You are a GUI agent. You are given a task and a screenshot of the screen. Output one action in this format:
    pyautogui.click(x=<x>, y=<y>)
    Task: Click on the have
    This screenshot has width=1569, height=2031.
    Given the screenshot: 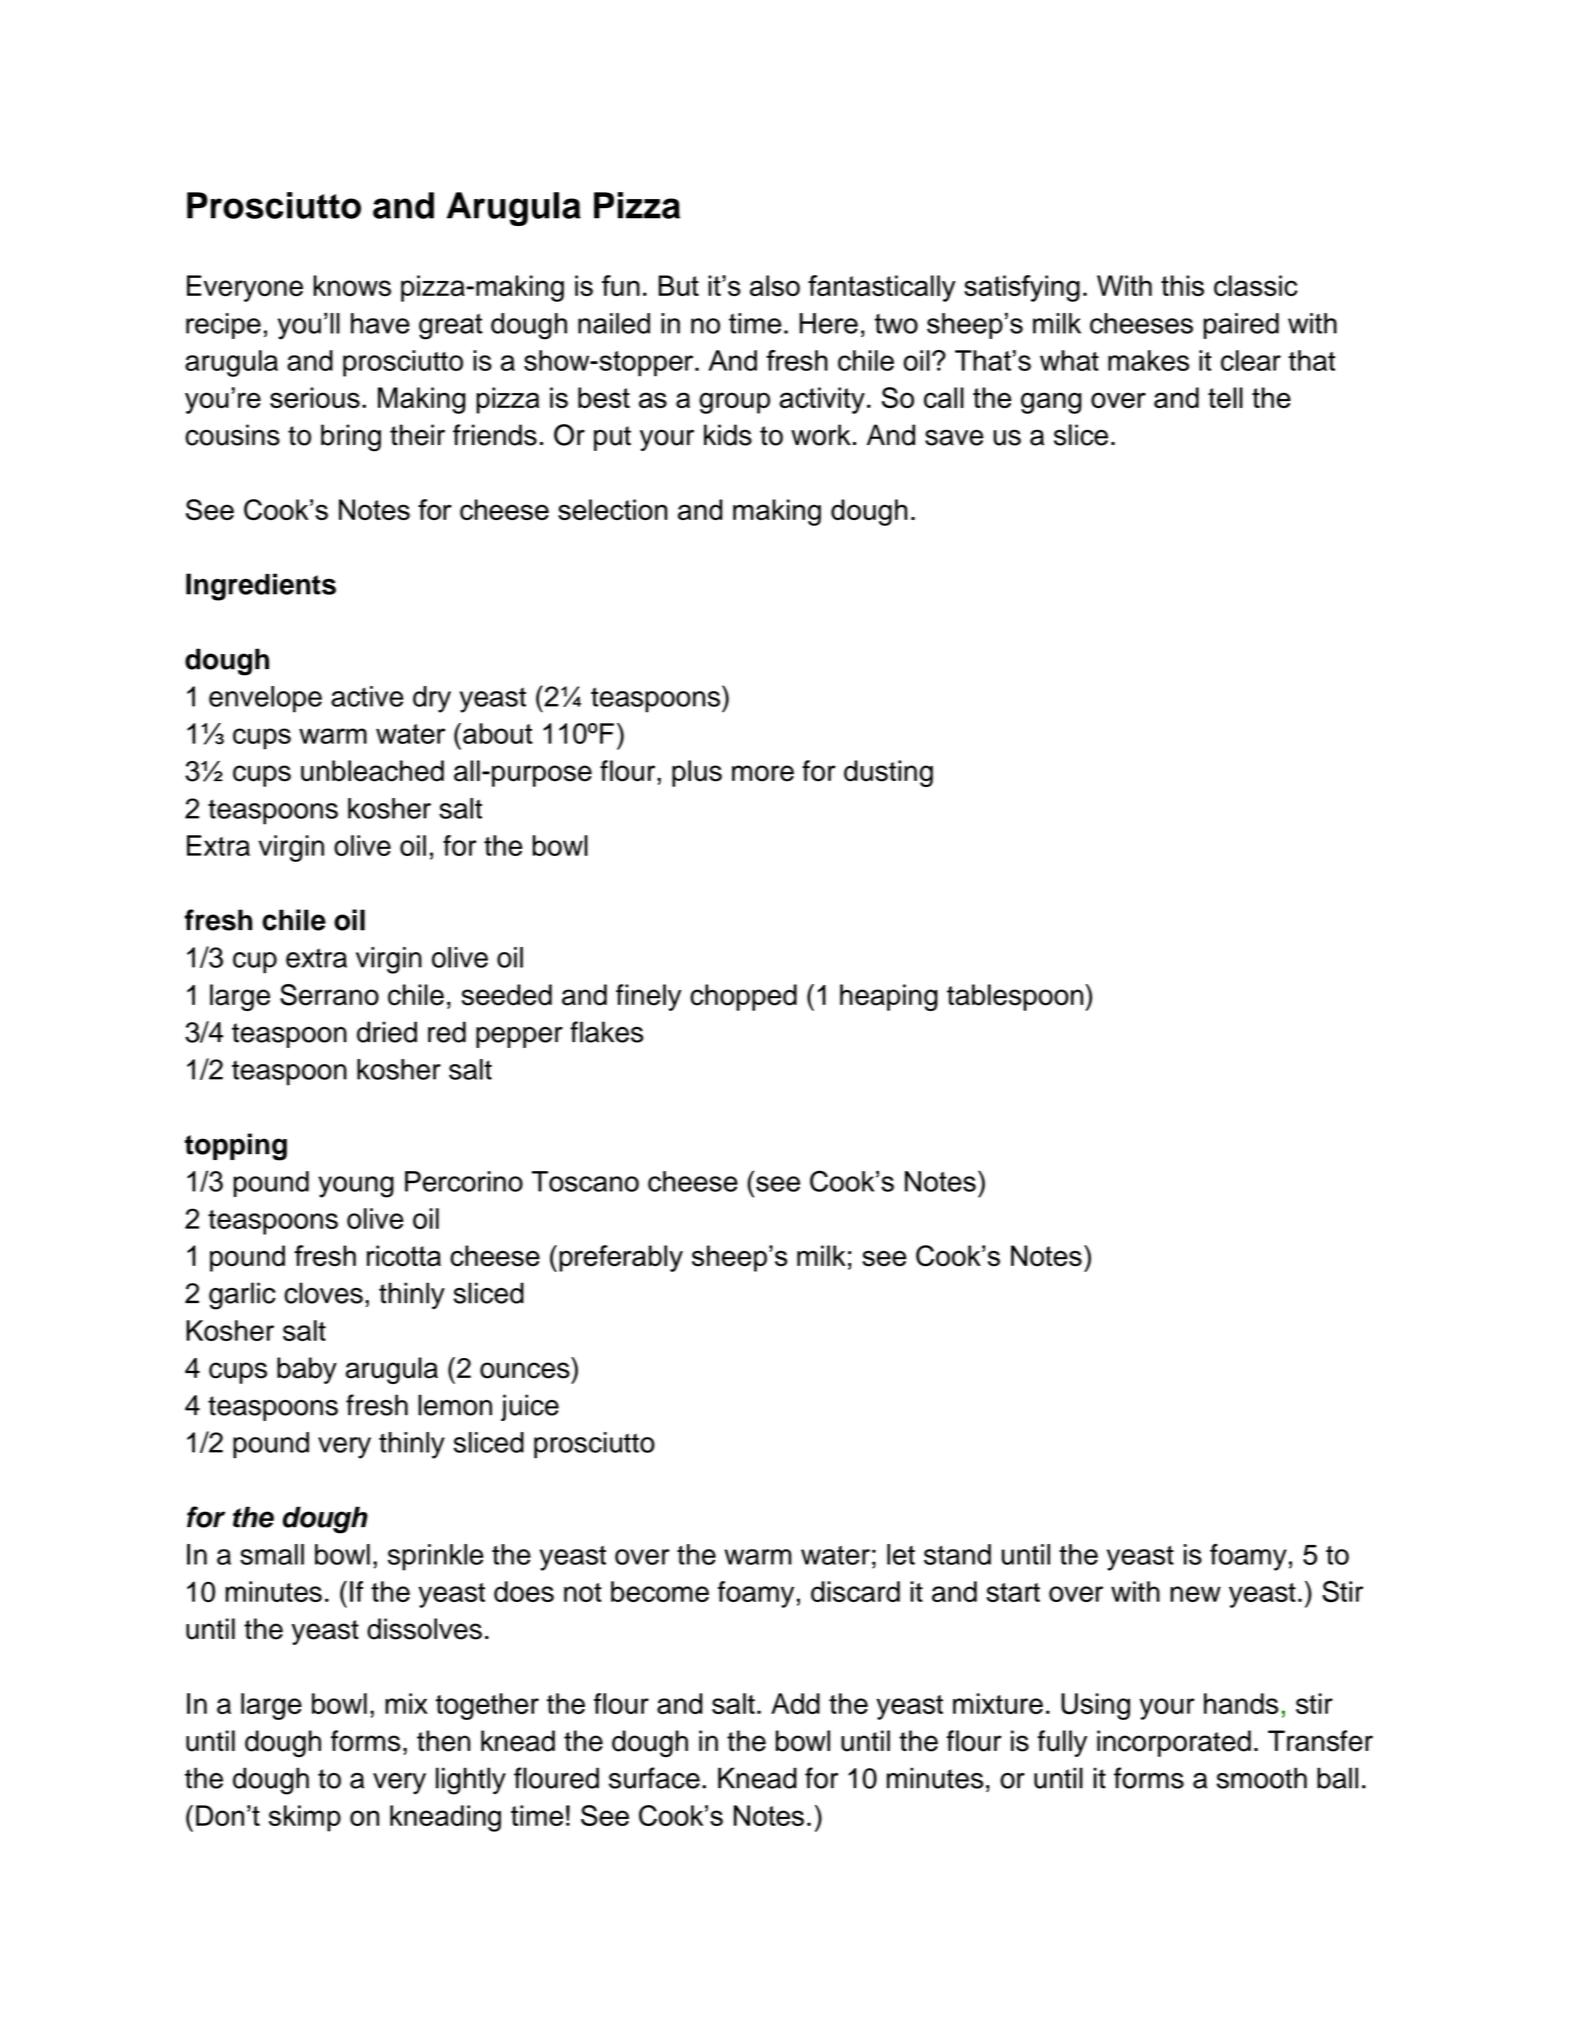 What is the action you would take?
    pyautogui.click(x=380, y=323)
